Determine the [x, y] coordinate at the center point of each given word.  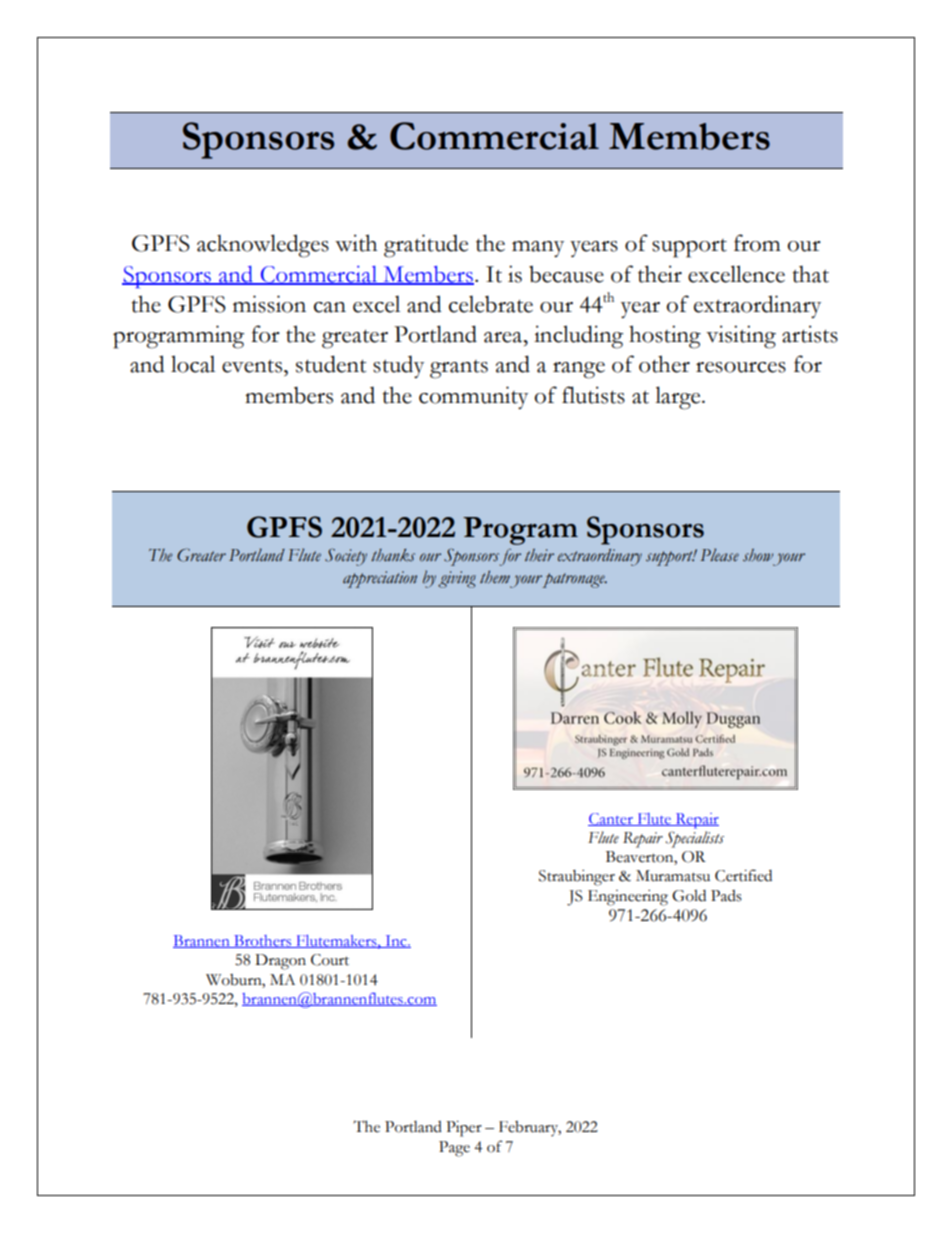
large [679, 398]
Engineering [628, 898]
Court [330, 960]
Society [346, 557]
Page [454, 1149]
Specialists [694, 839]
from [757, 243]
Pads [726, 896]
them [495, 577]
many [538, 249]
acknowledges [263, 246]
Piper [464, 1129]
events [253, 366]
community [473, 397]
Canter [611, 819]
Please [719, 555]
